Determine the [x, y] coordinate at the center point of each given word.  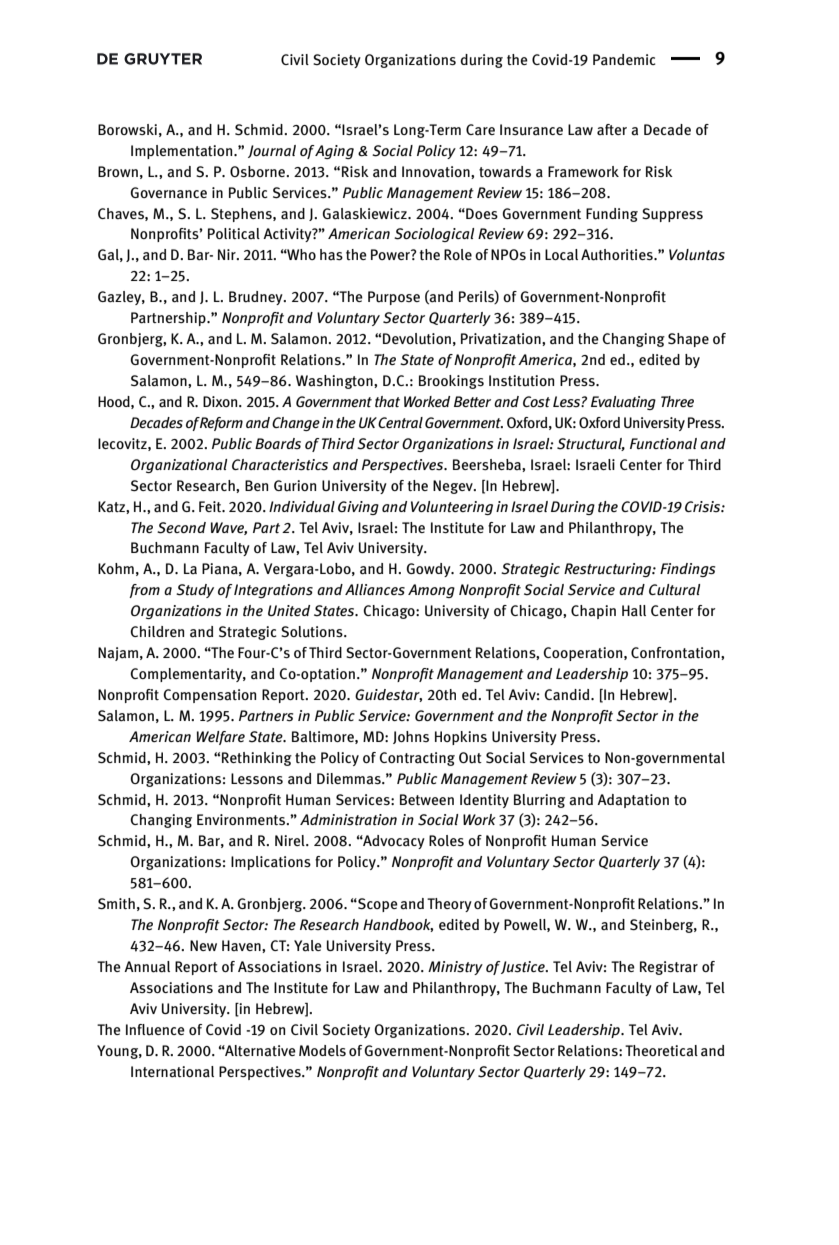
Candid [568, 694]
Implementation [183, 152]
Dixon [221, 401]
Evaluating [623, 403]
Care [480, 130]
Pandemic [624, 60]
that [387, 401]
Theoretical [661, 1051]
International [172, 1072]
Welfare [221, 738]
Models [322, 1050]
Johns [411, 737]
